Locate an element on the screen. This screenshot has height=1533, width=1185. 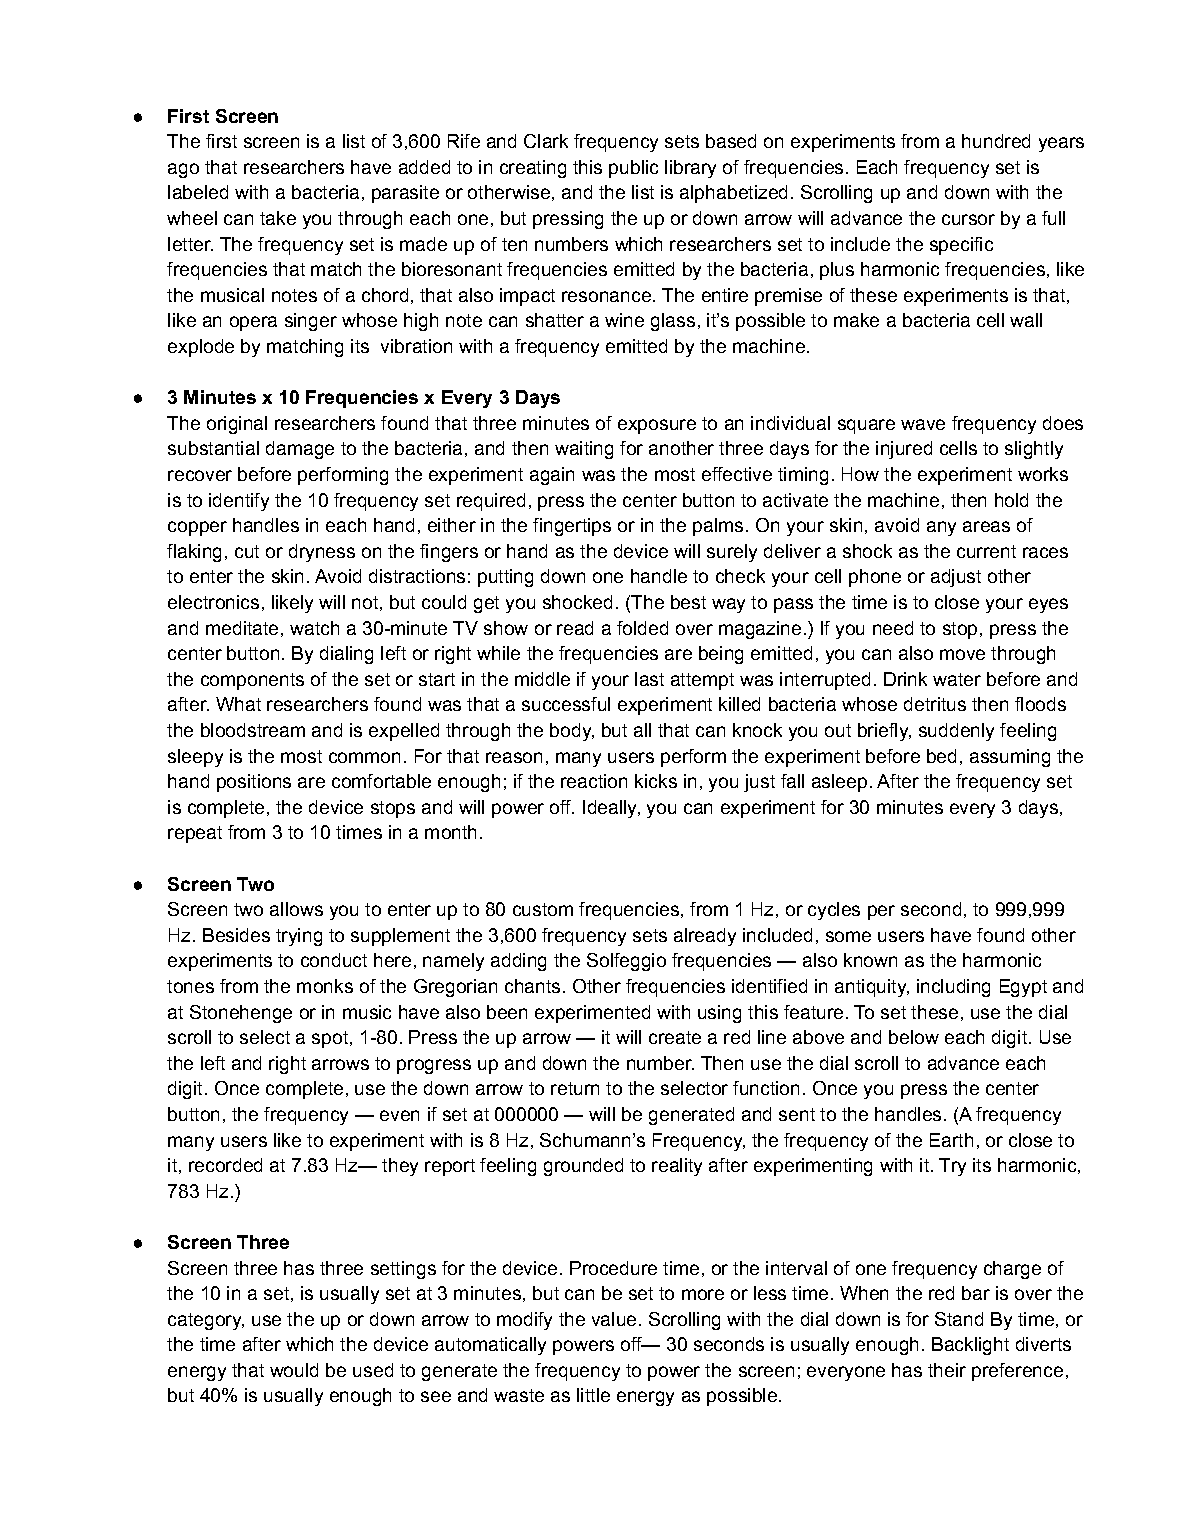
public is located at coordinates (633, 169).
